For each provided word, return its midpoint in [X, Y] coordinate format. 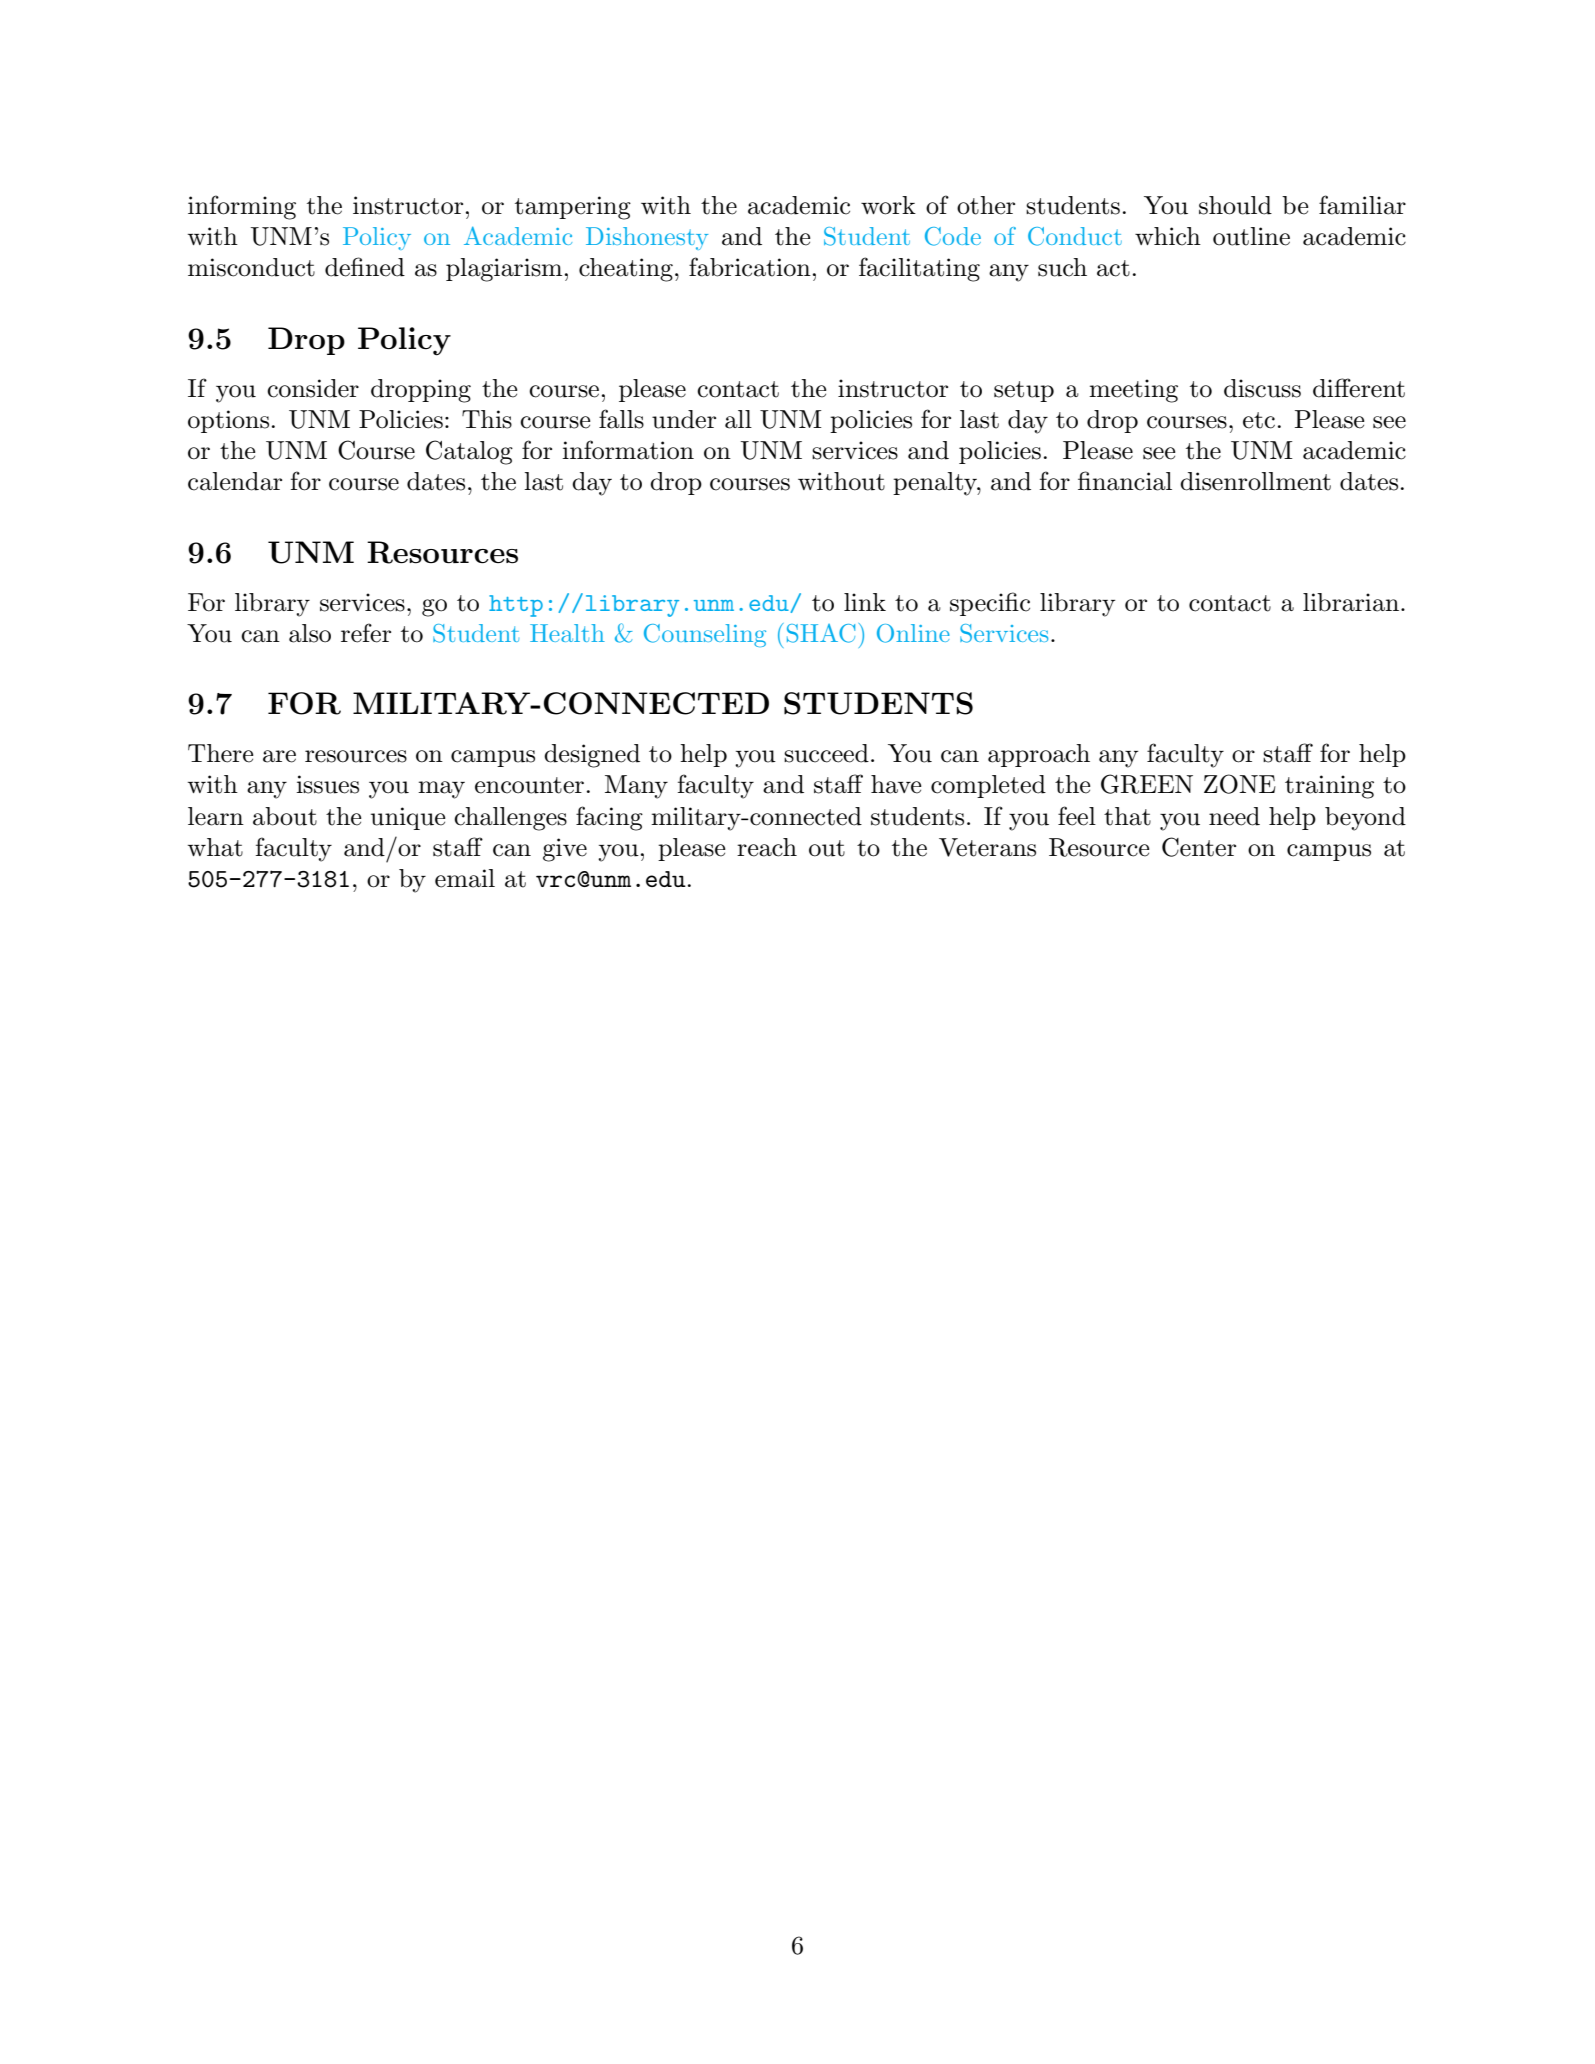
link [865, 602]
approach [1039, 755]
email [465, 878]
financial [1125, 481]
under [684, 419]
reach [767, 847]
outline [1251, 236]
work [888, 205]
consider [313, 388]
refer [366, 633]
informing [242, 207]
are [279, 756]
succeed [826, 753]
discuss [1262, 388]
